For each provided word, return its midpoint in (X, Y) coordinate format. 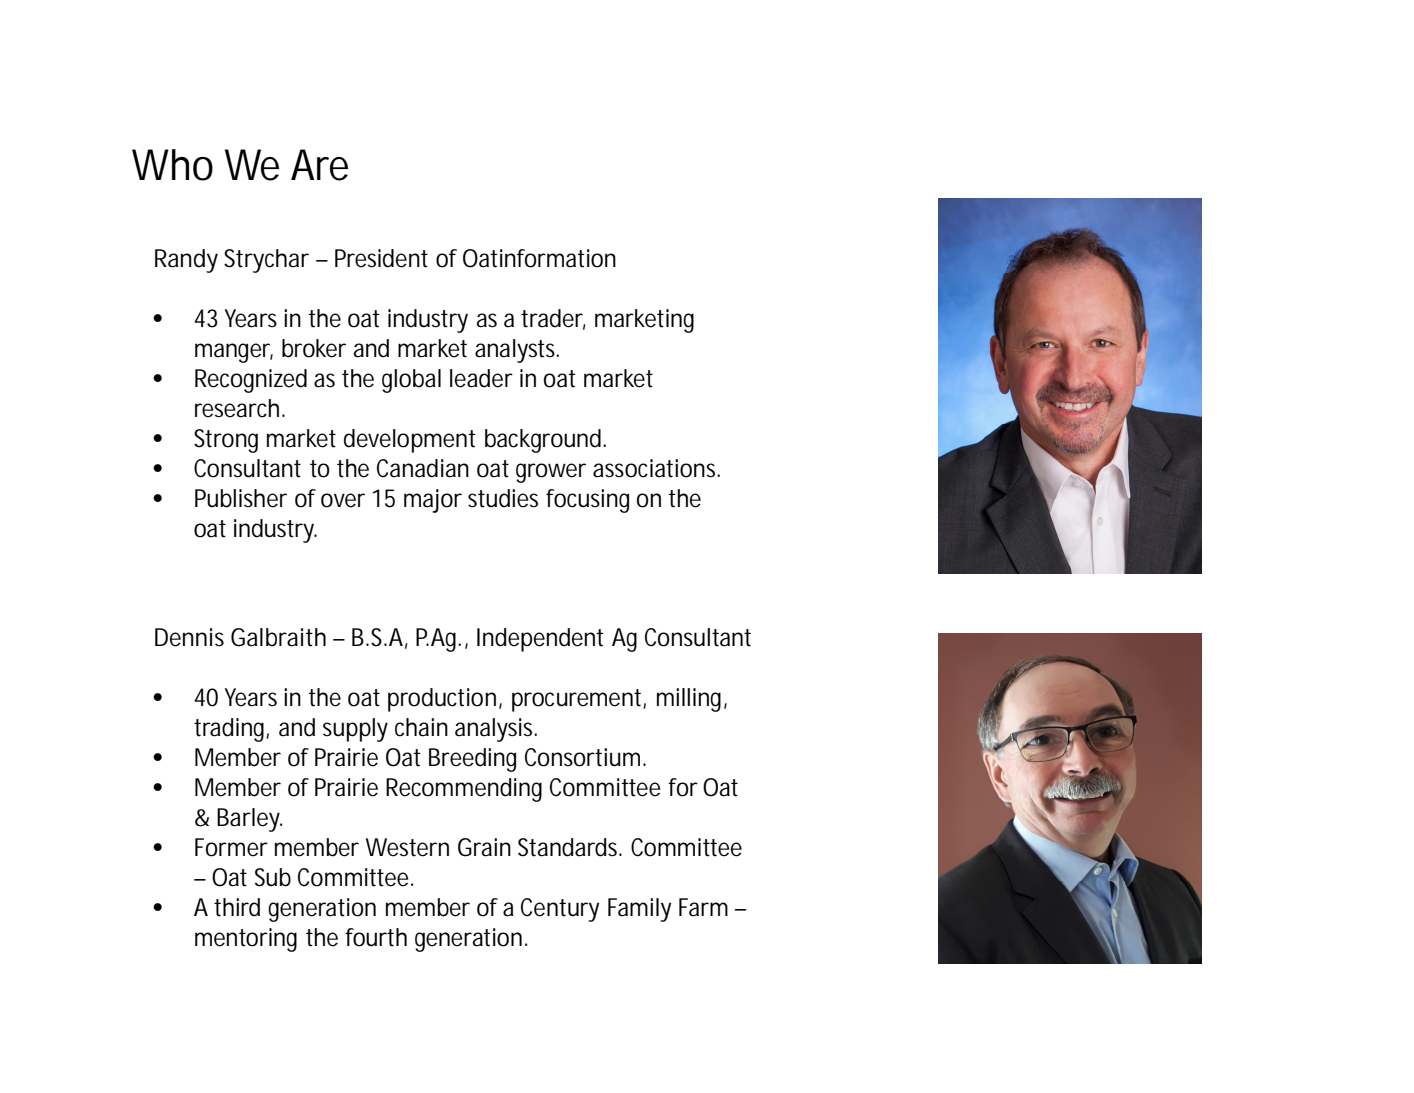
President (381, 258)
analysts (516, 351)
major (433, 501)
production (442, 700)
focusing (587, 501)
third (237, 907)
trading (229, 730)
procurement (576, 700)
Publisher (241, 498)
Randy (186, 261)
